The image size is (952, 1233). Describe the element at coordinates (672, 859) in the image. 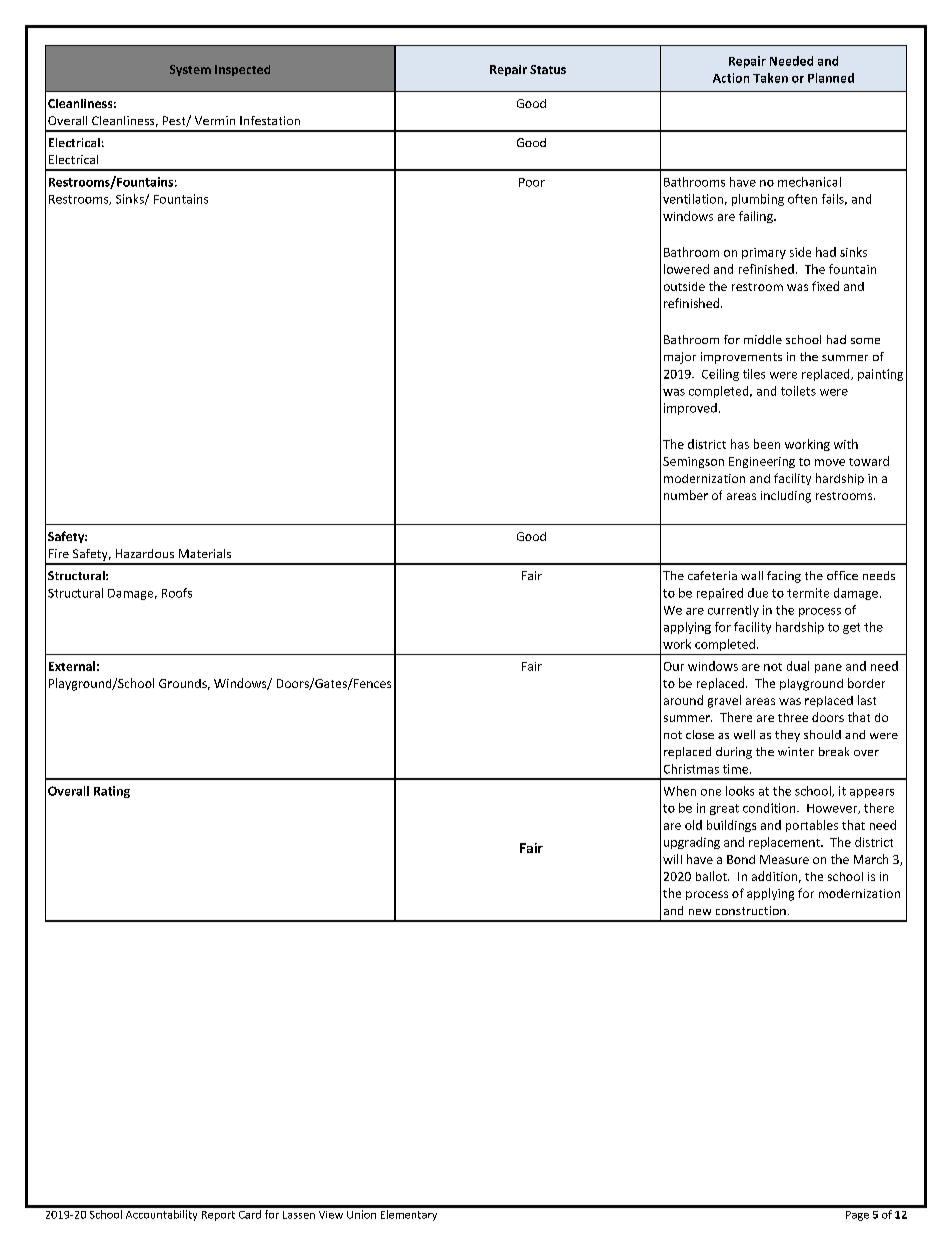

I see `will` at that location.
